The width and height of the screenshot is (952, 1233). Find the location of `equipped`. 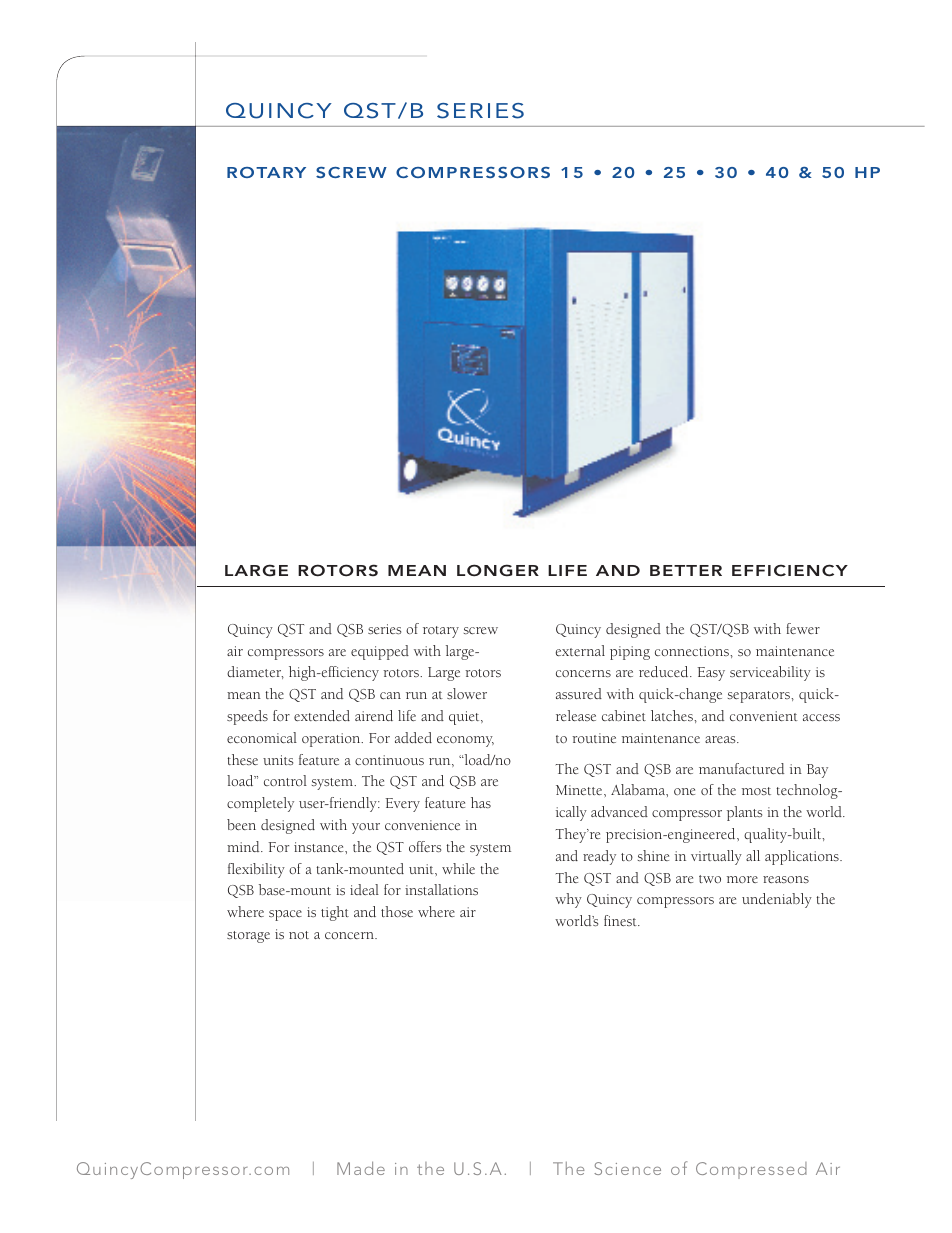

equipped is located at coordinates (380, 652).
